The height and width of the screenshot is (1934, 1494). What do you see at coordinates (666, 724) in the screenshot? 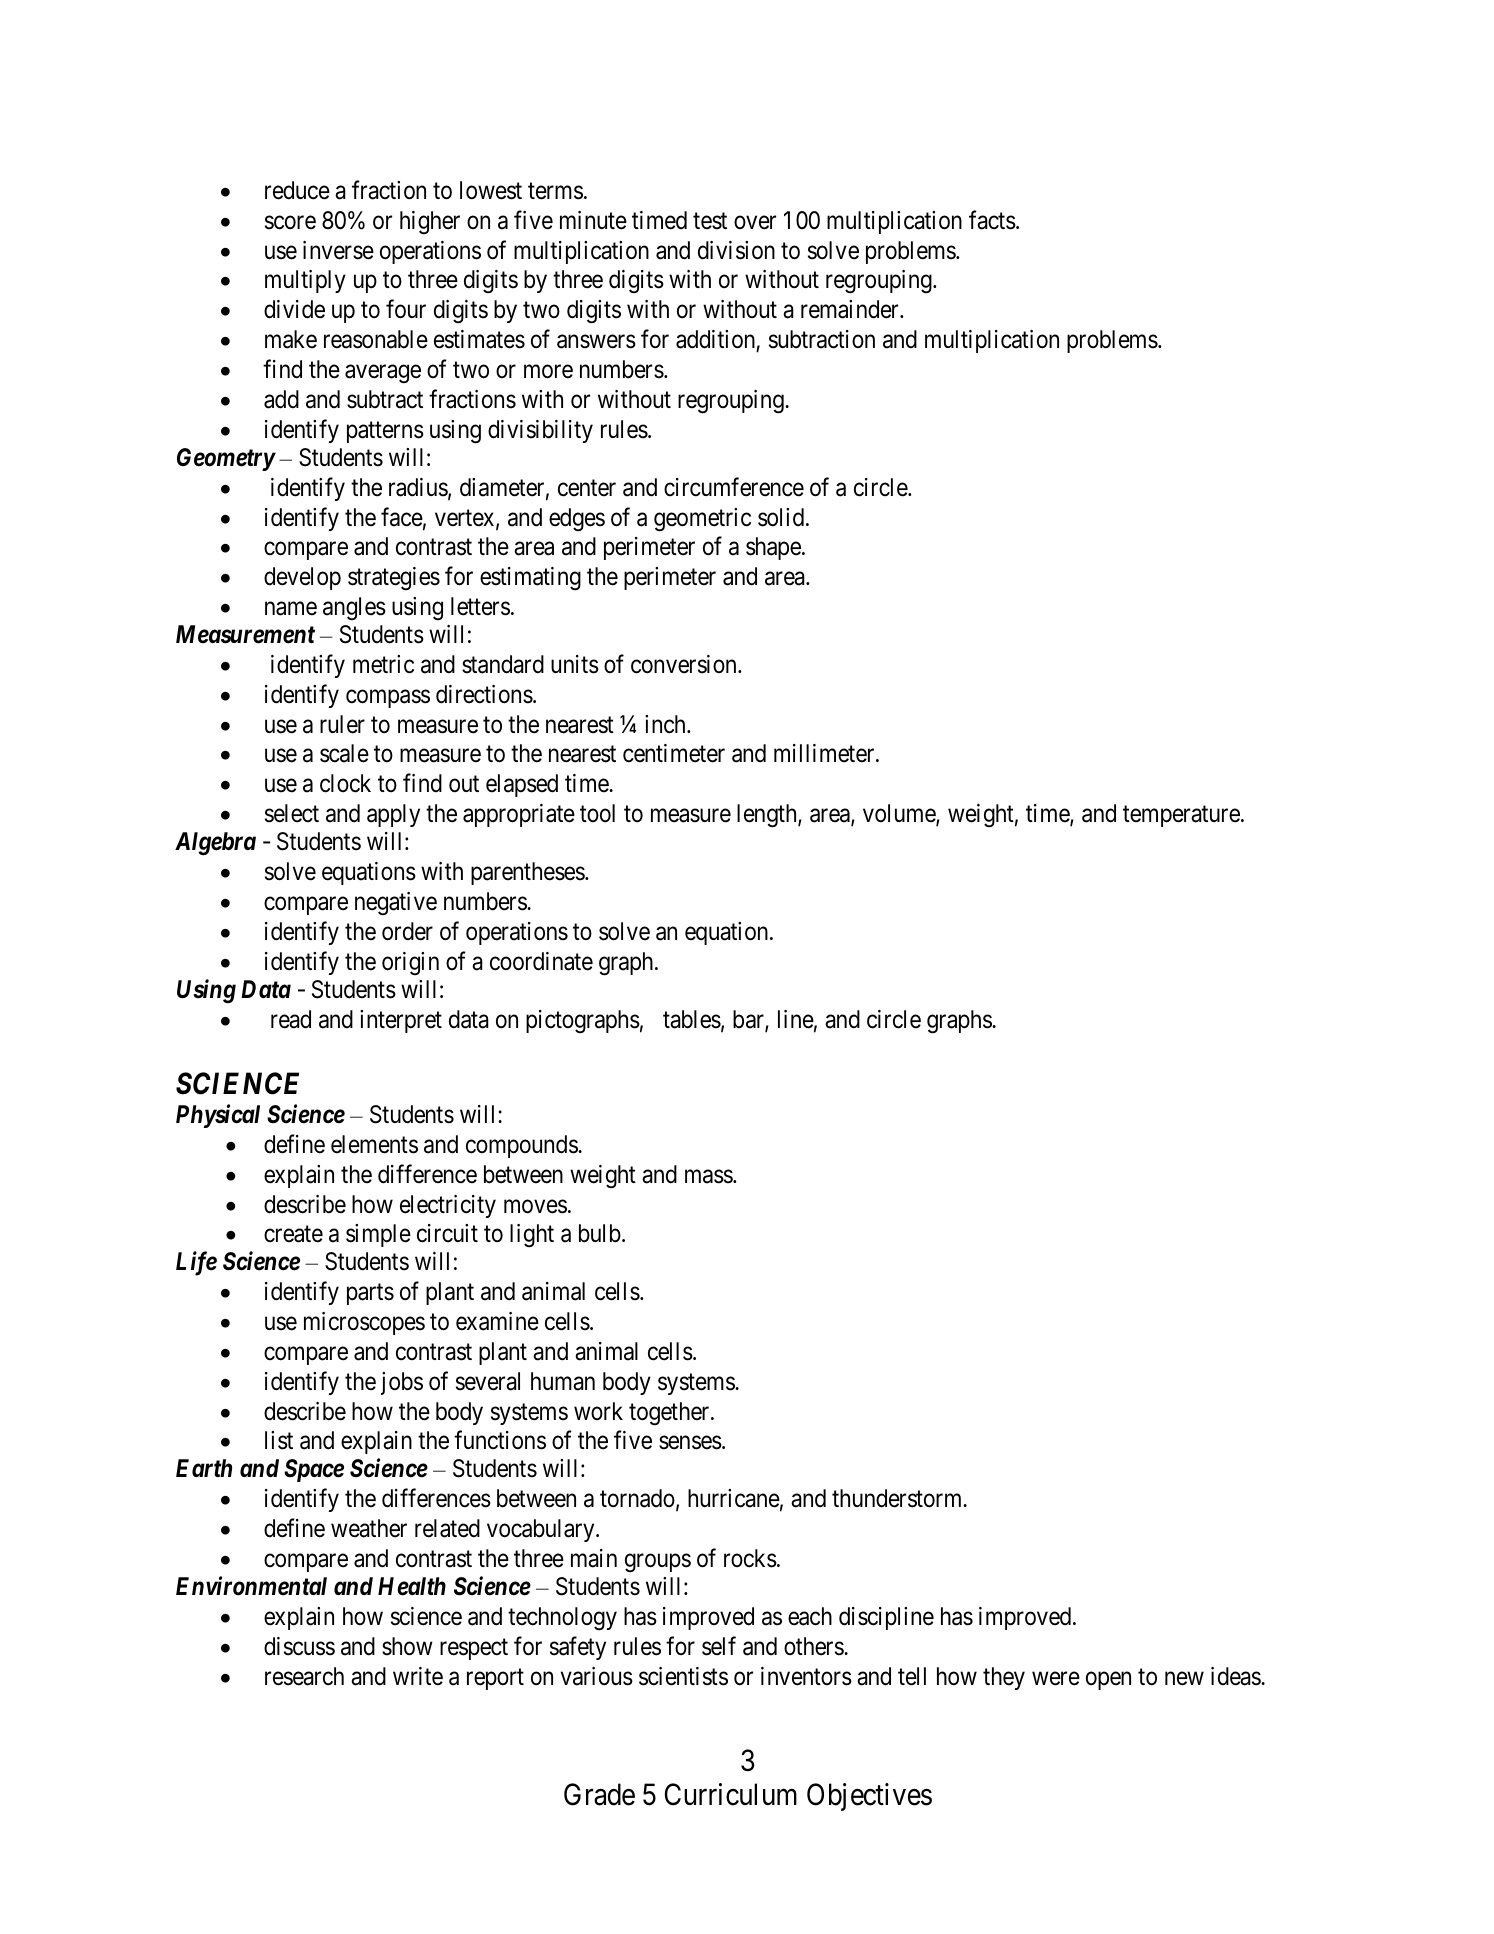
I see `inch` at bounding box center [666, 724].
